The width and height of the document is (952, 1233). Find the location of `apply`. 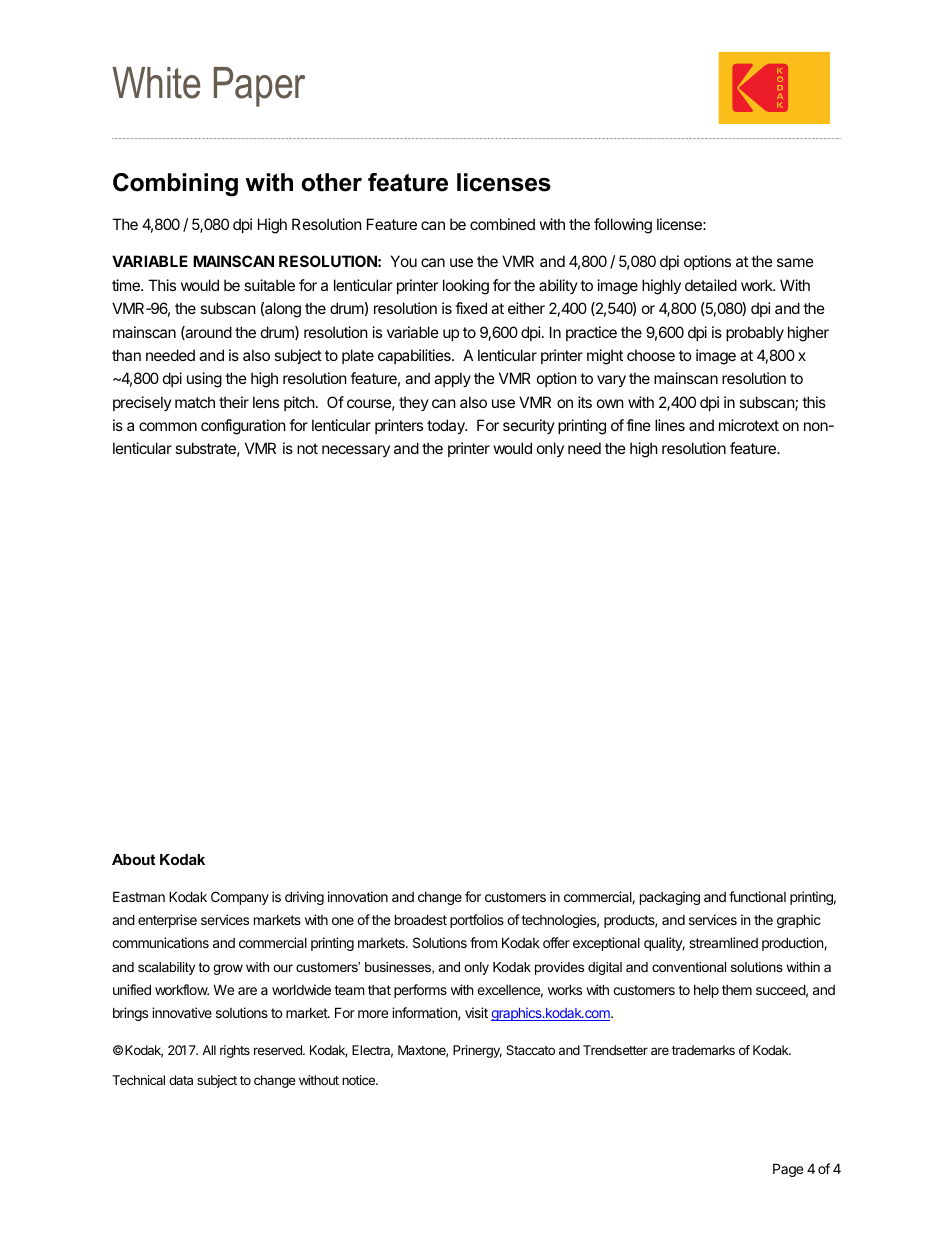

apply is located at coordinates (452, 379).
